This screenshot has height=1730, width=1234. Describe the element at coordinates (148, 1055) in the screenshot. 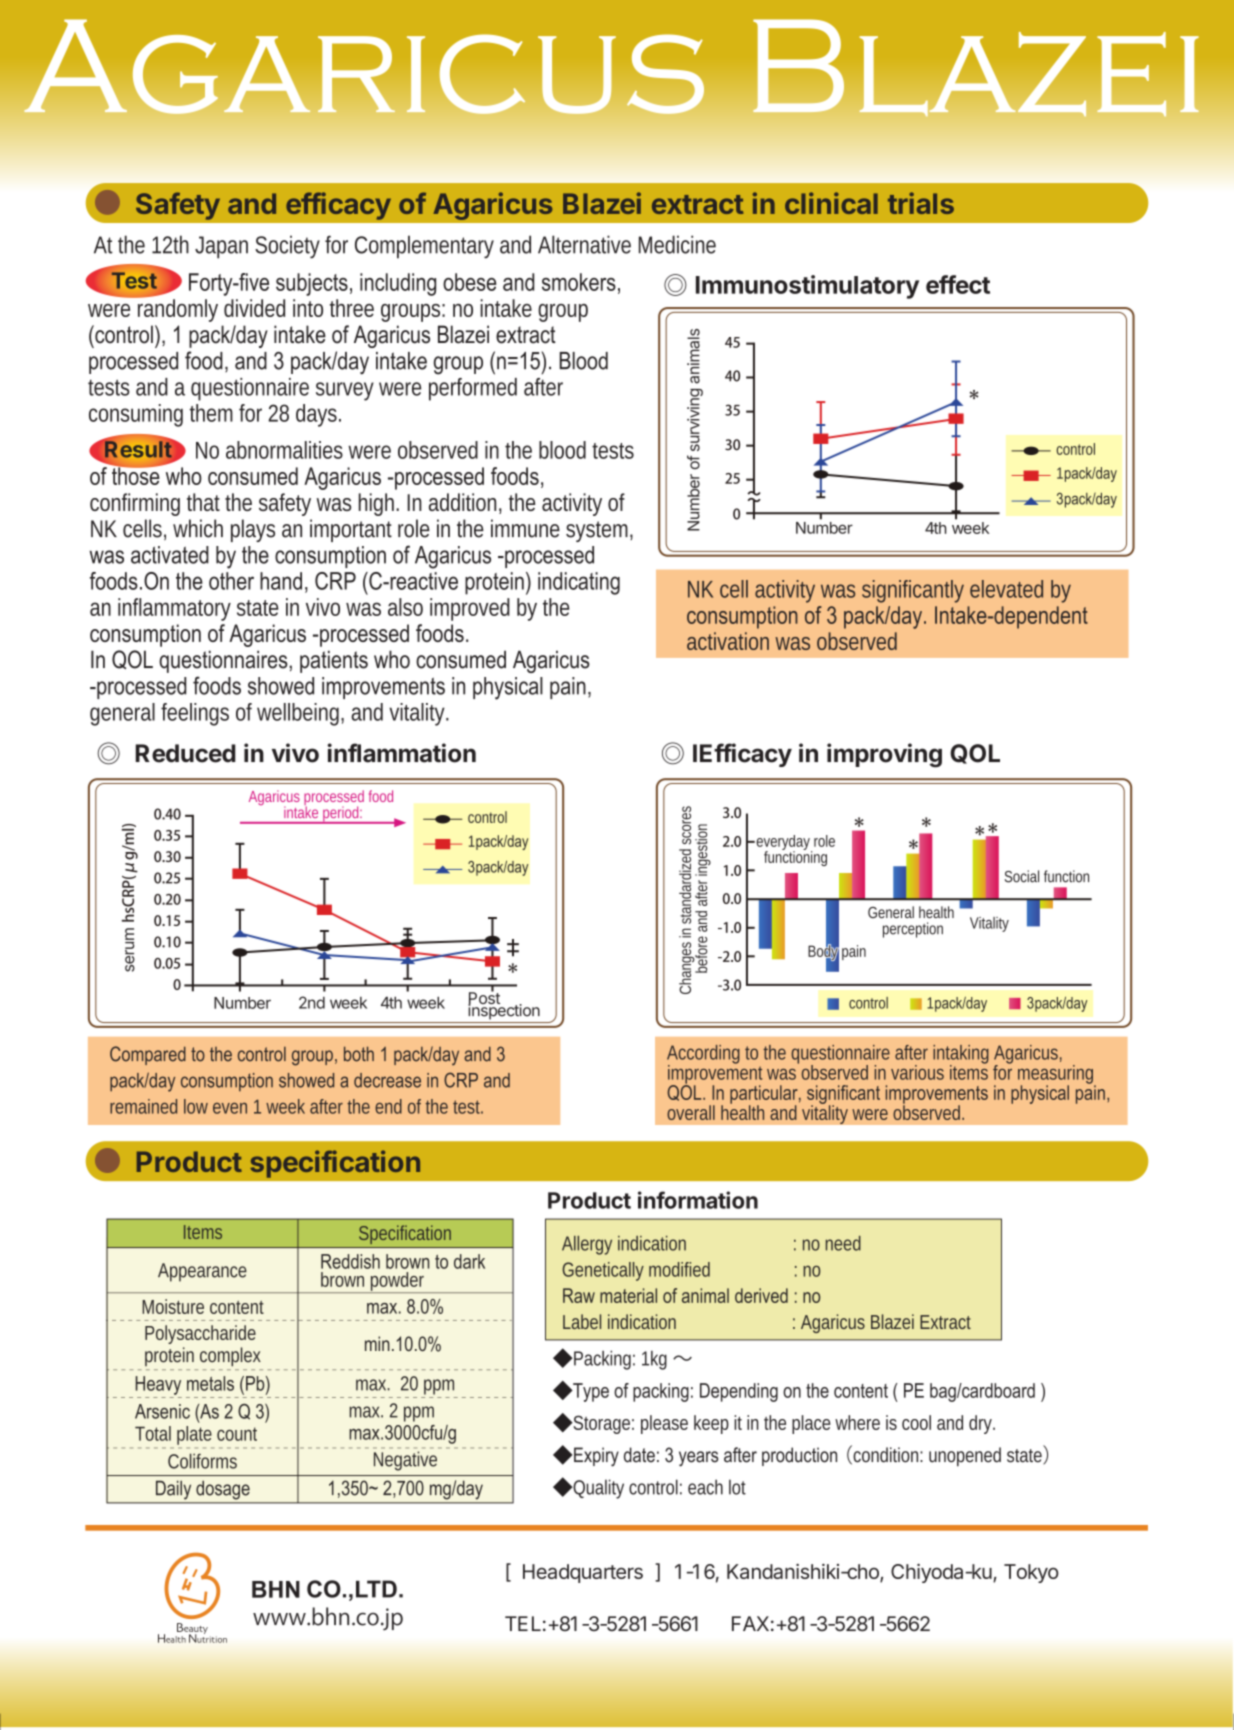

I see `Compared` at that location.
